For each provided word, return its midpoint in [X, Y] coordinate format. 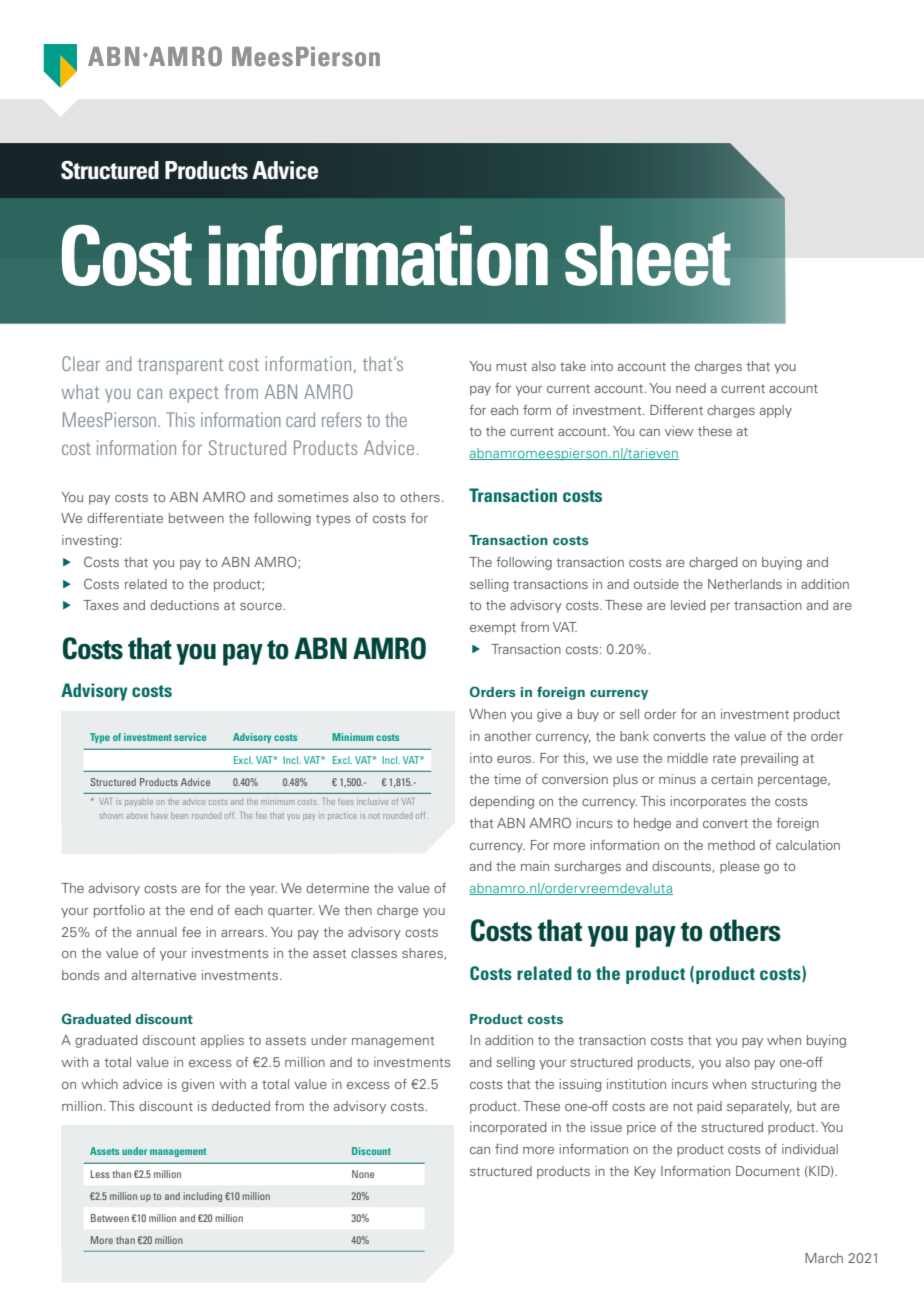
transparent [180, 366]
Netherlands [745, 584]
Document [768, 1171]
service [190, 737]
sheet [648, 256]
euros [514, 759]
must [511, 366]
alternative [164, 975]
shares [423, 954]
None [363, 1174]
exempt [493, 629]
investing [90, 541]
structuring [784, 1085]
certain [732, 779]
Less [100, 1174]
